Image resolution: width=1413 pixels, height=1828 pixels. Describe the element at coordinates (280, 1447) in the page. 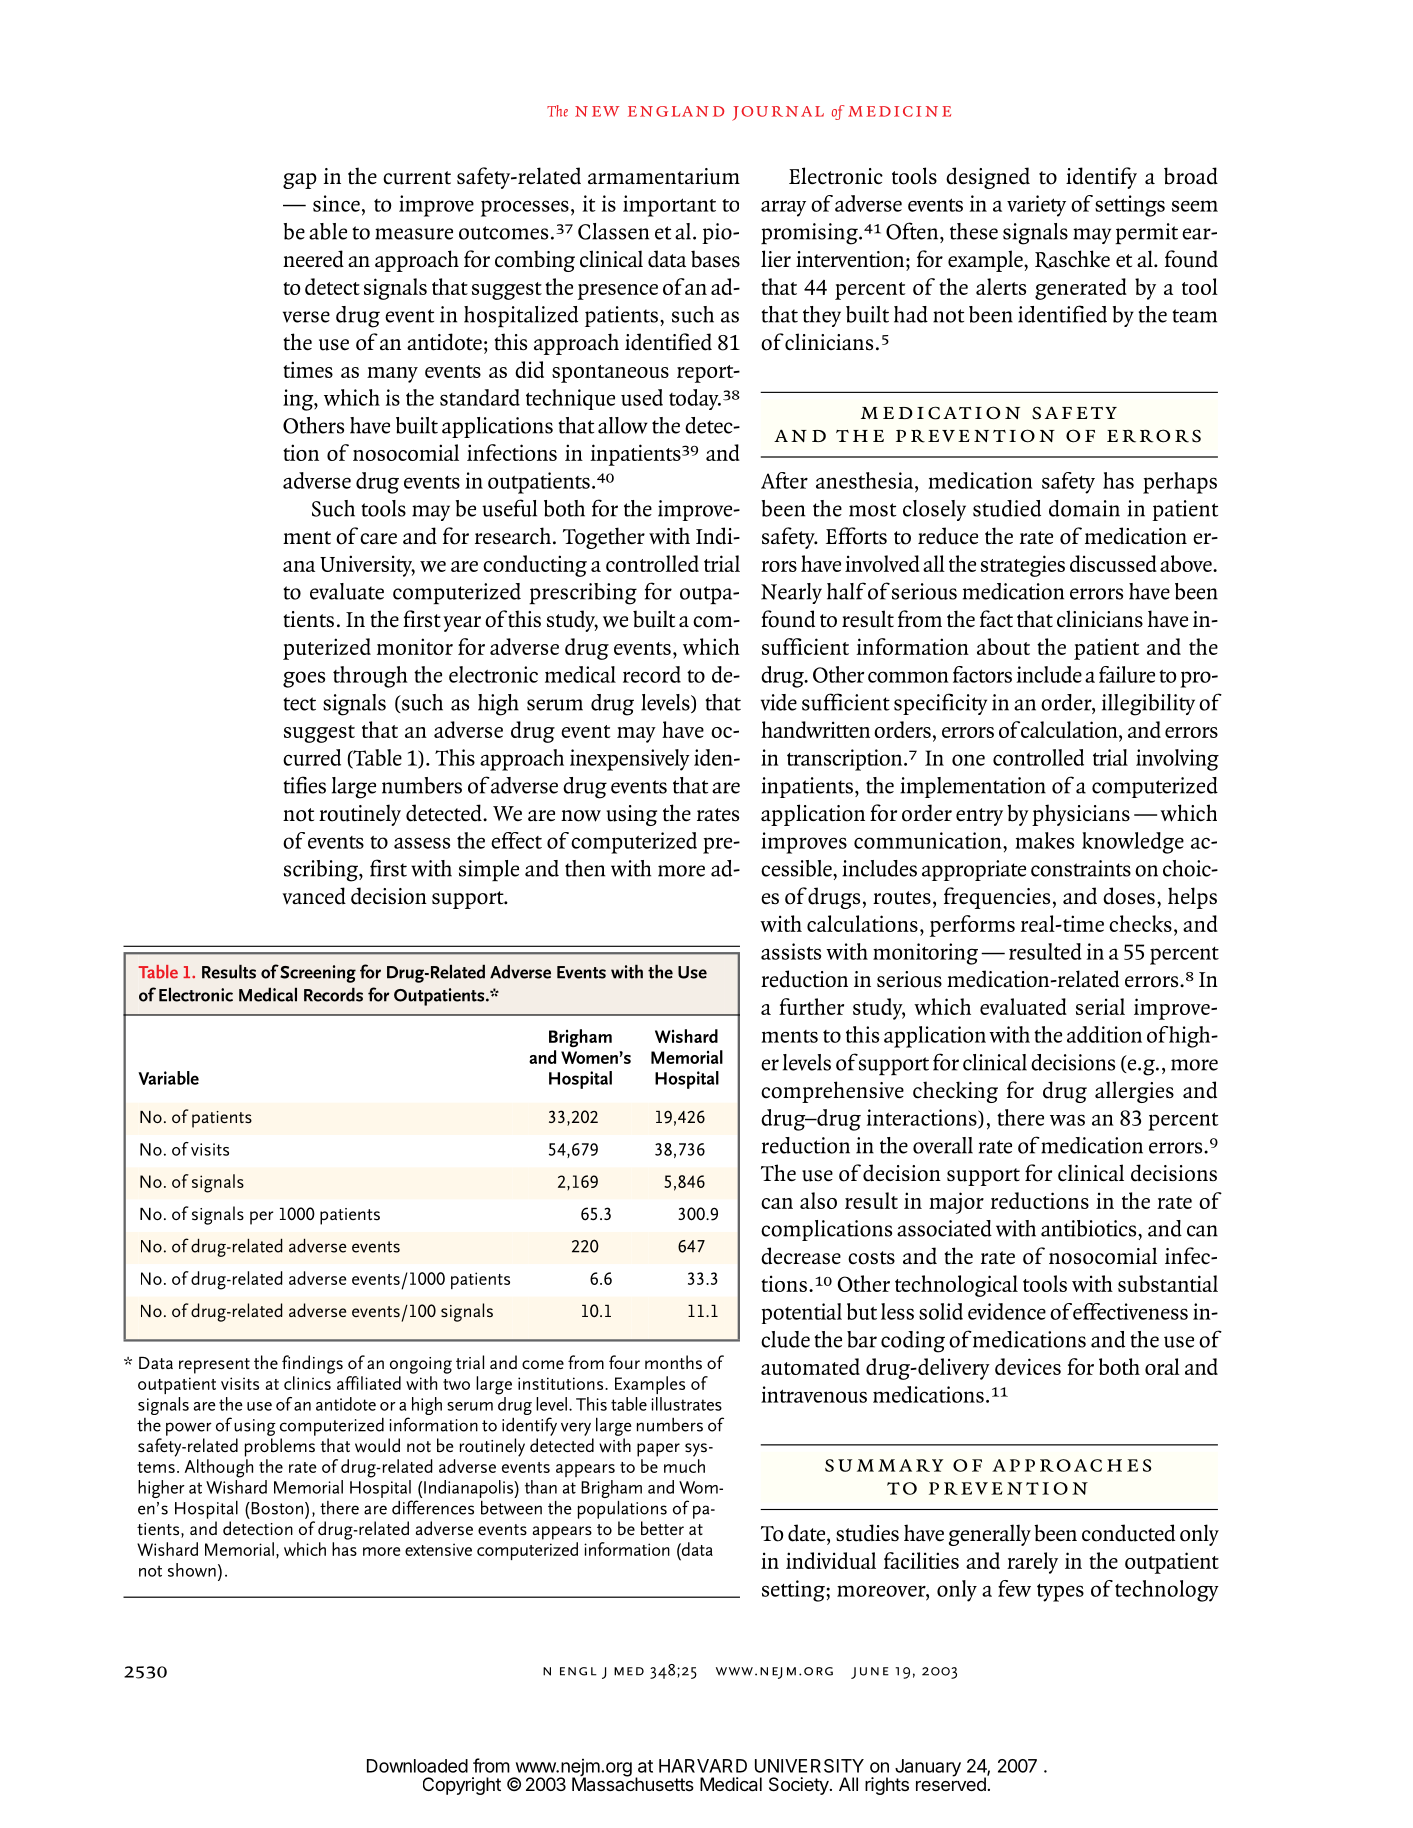

I see `problems` at that location.
